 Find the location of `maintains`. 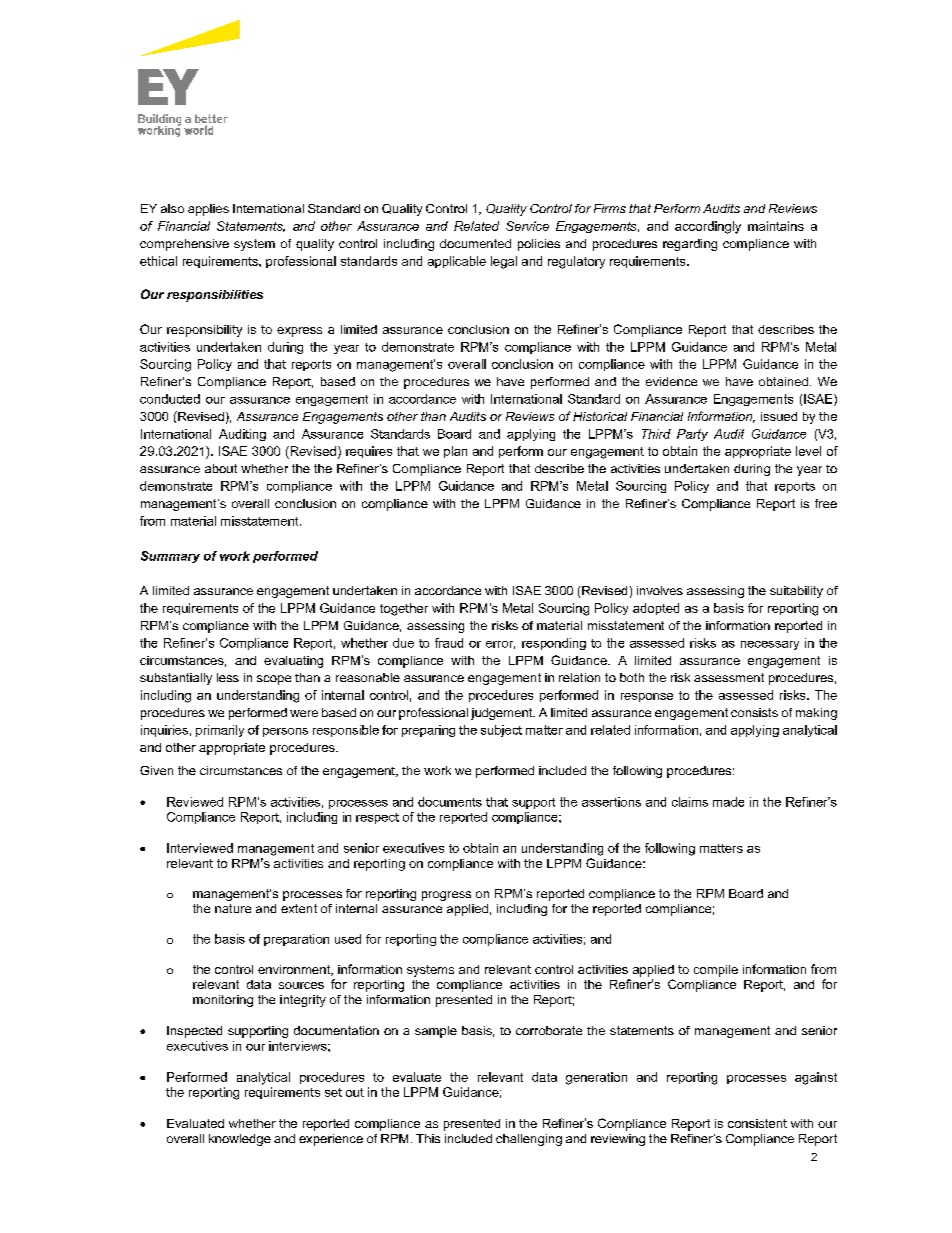

maintains is located at coordinates (776, 226).
